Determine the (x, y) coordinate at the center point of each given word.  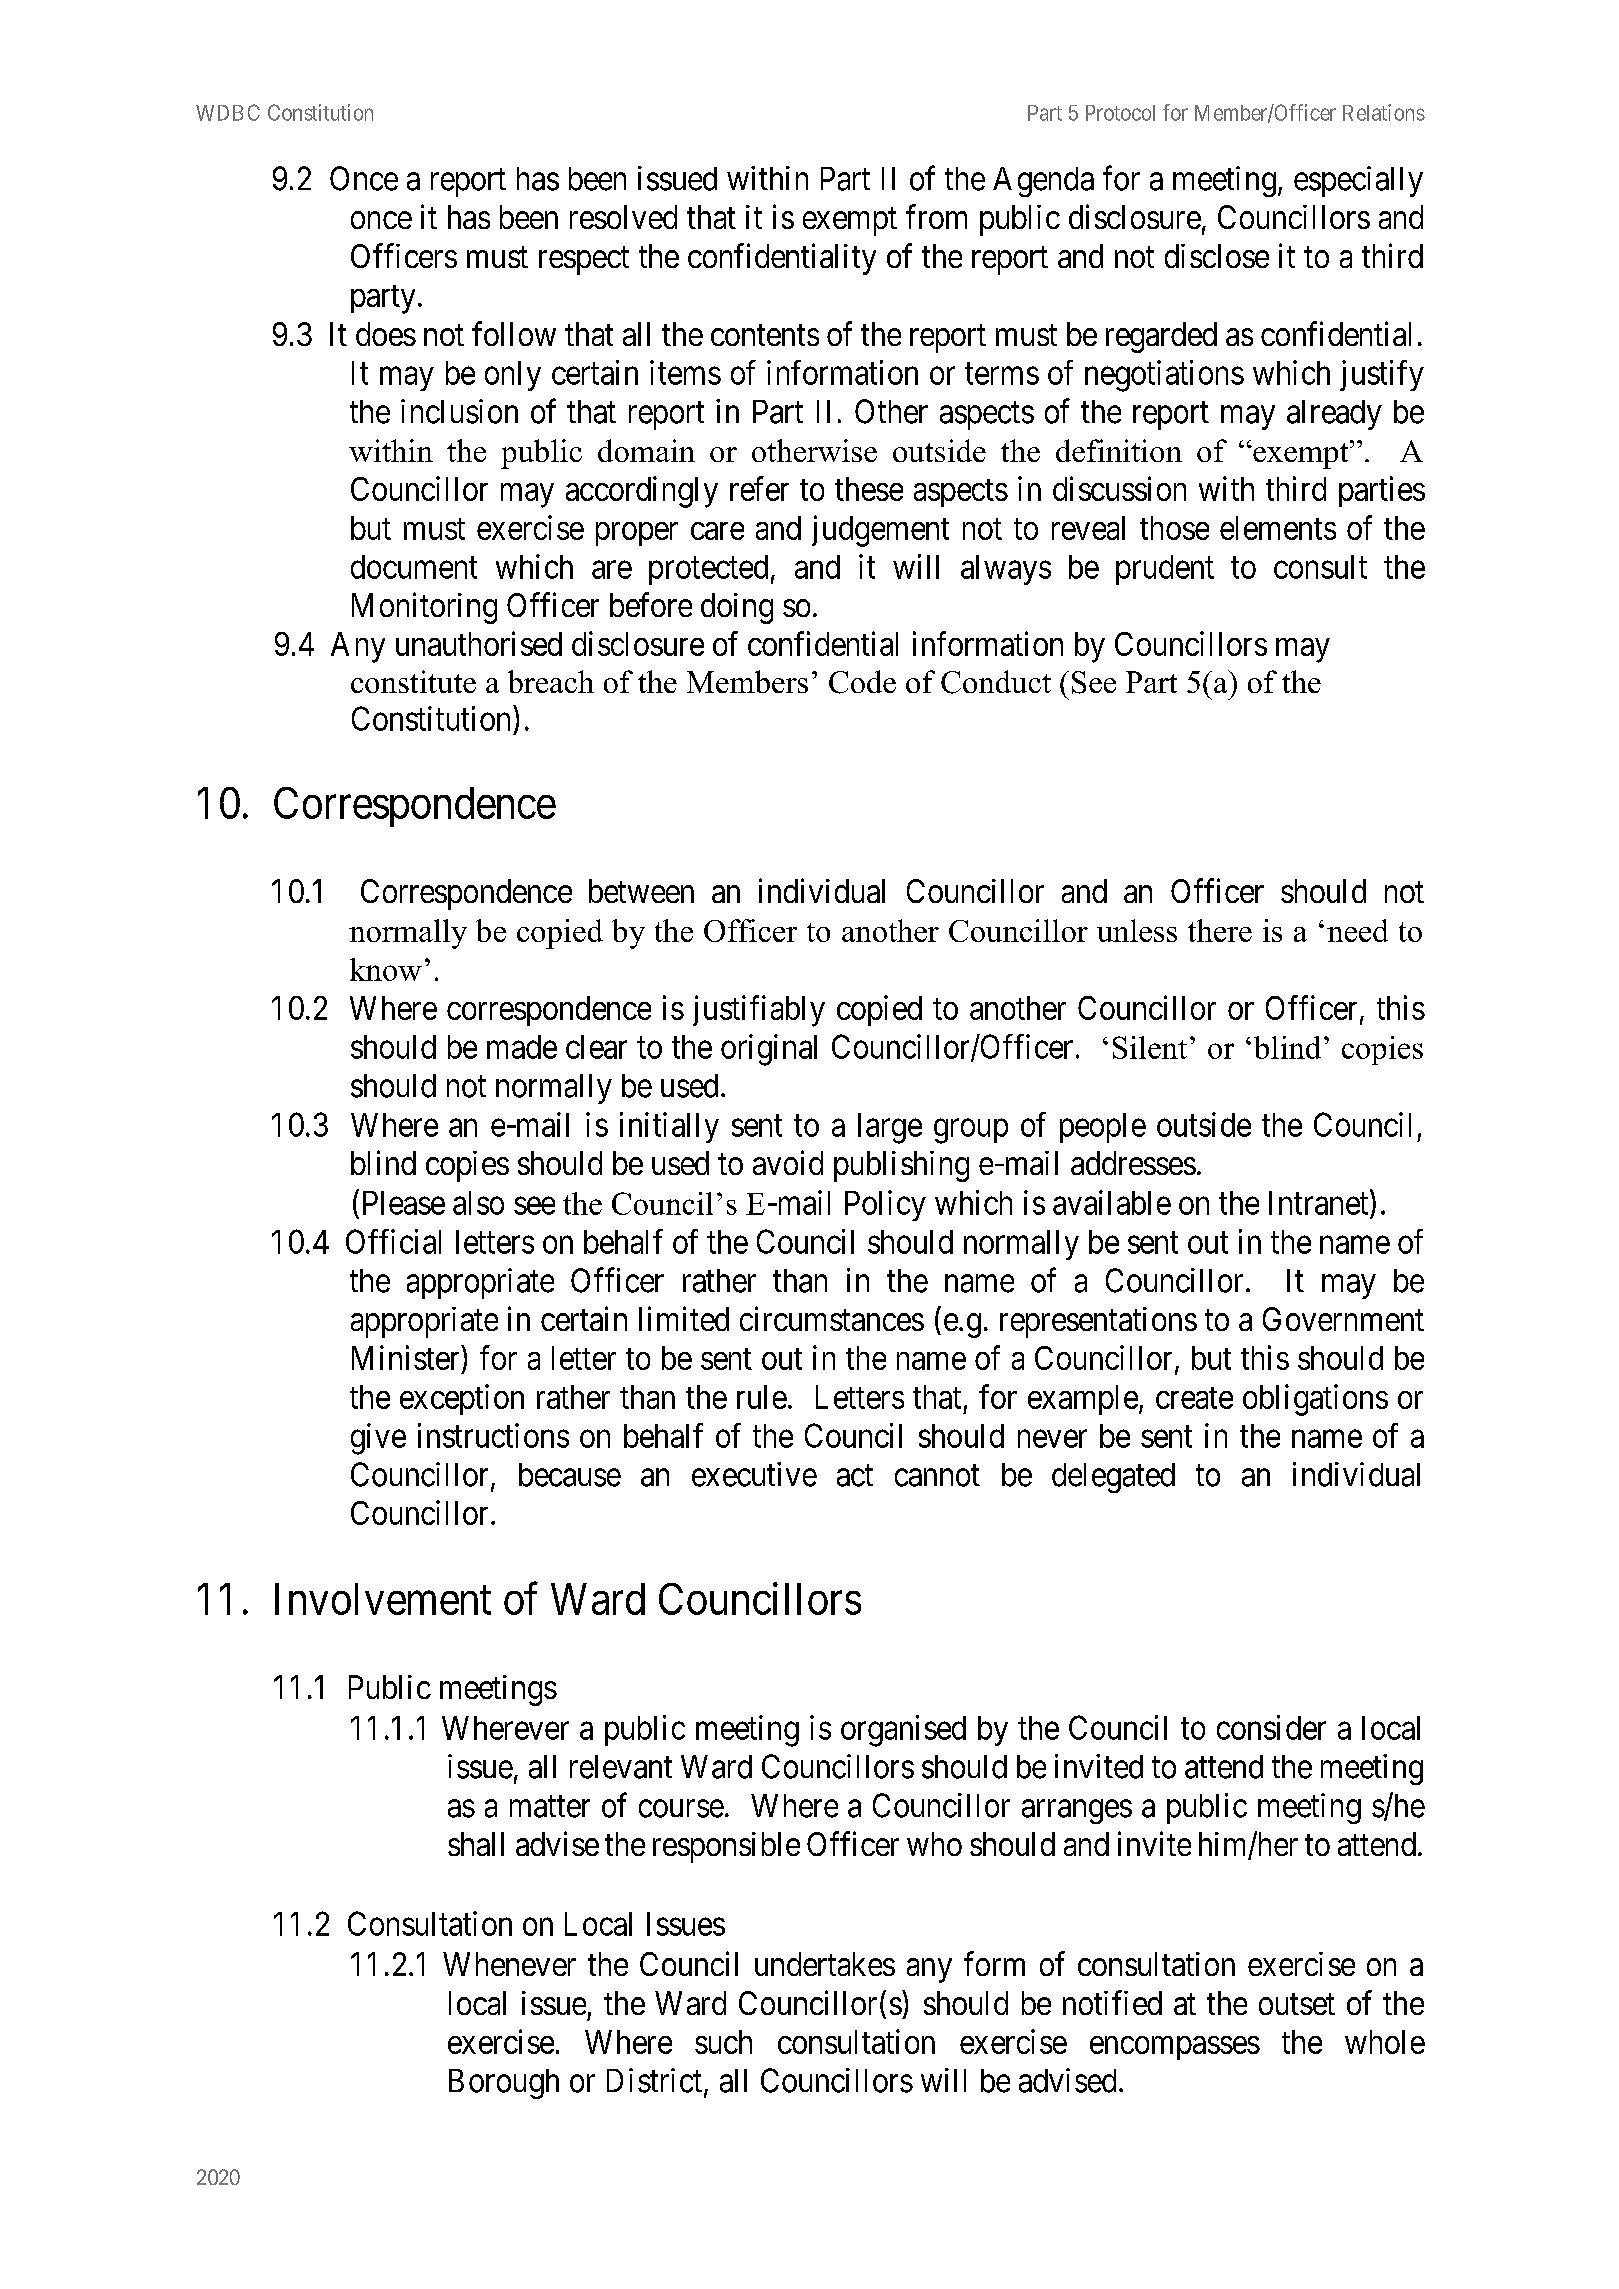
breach (551, 681)
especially (1358, 181)
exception (462, 1399)
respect (584, 261)
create (1194, 1398)
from (936, 216)
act (855, 1476)
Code (862, 682)
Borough (504, 2084)
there (1220, 930)
